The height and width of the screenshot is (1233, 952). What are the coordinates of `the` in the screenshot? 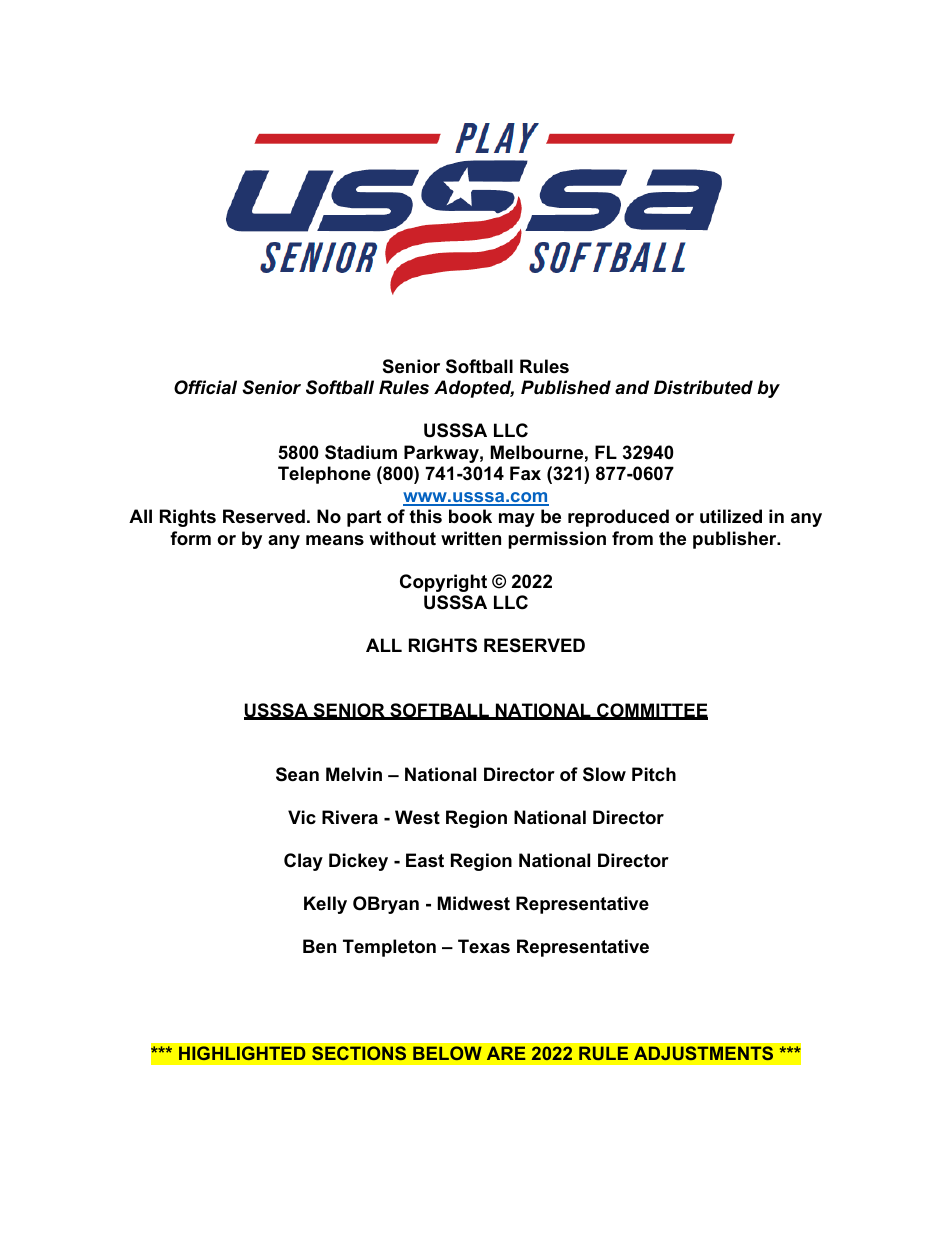 It's located at (672, 538).
